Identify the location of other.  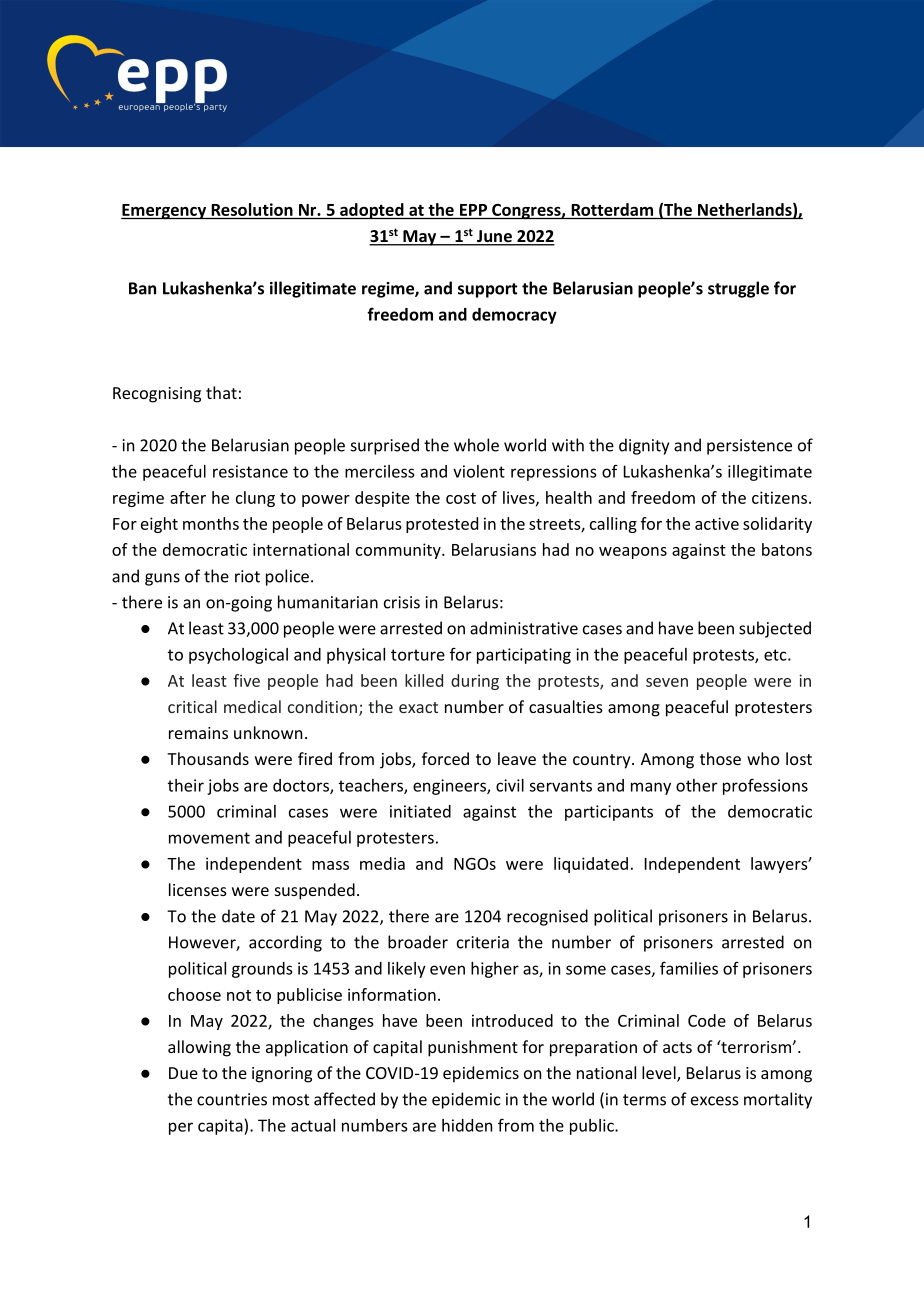
(696, 785).
